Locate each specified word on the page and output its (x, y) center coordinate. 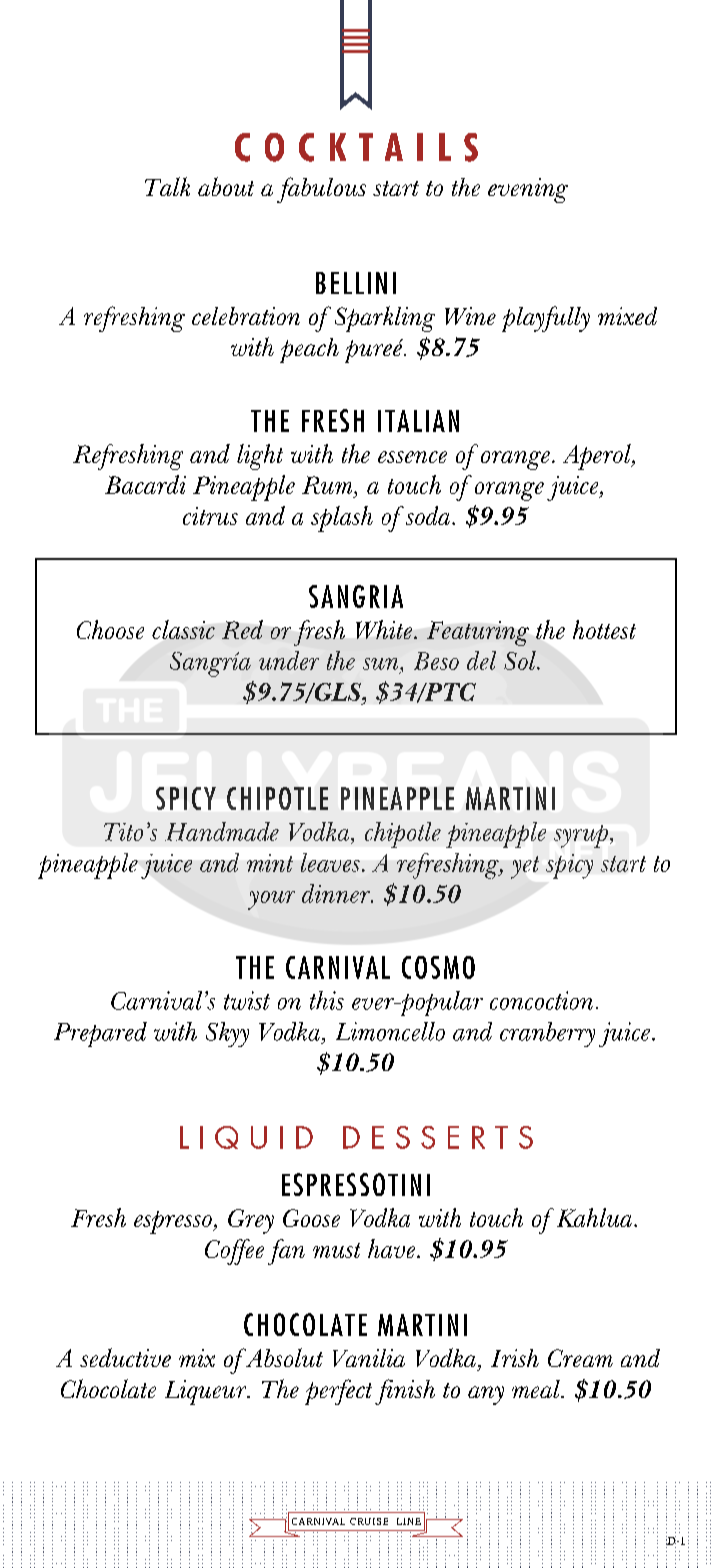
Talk (167, 186)
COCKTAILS (356, 147)
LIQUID (246, 1137)
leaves (330, 862)
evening (528, 190)
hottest (604, 629)
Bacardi (145, 484)
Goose (311, 1218)
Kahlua (596, 1217)
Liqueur (207, 1392)
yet (525, 867)
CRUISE (369, 1521)
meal (537, 1389)
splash (342, 519)
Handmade (222, 831)
